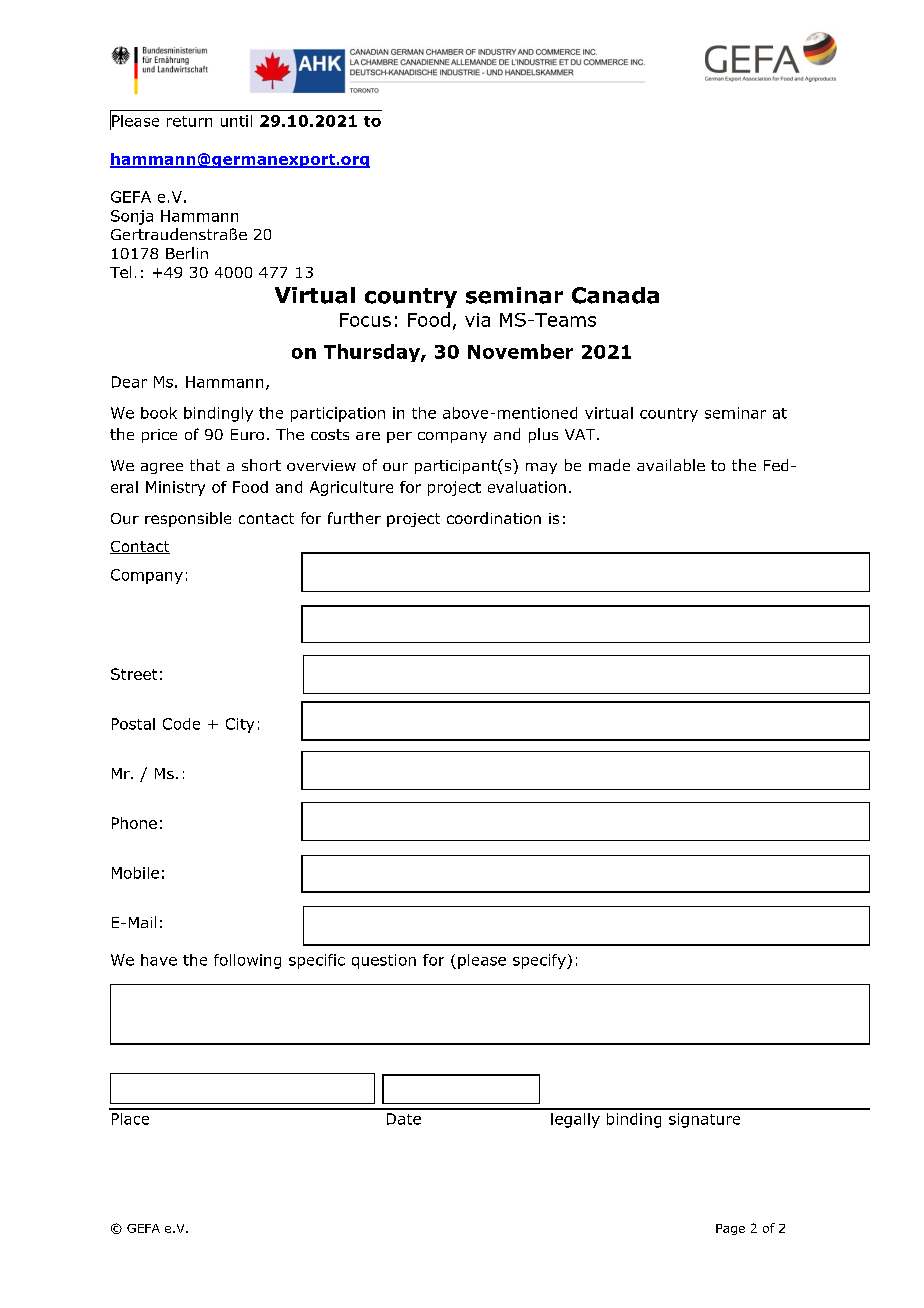 The image size is (924, 1308). Describe the element at coordinates (404, 1119) in the page. I see `Date` at that location.
